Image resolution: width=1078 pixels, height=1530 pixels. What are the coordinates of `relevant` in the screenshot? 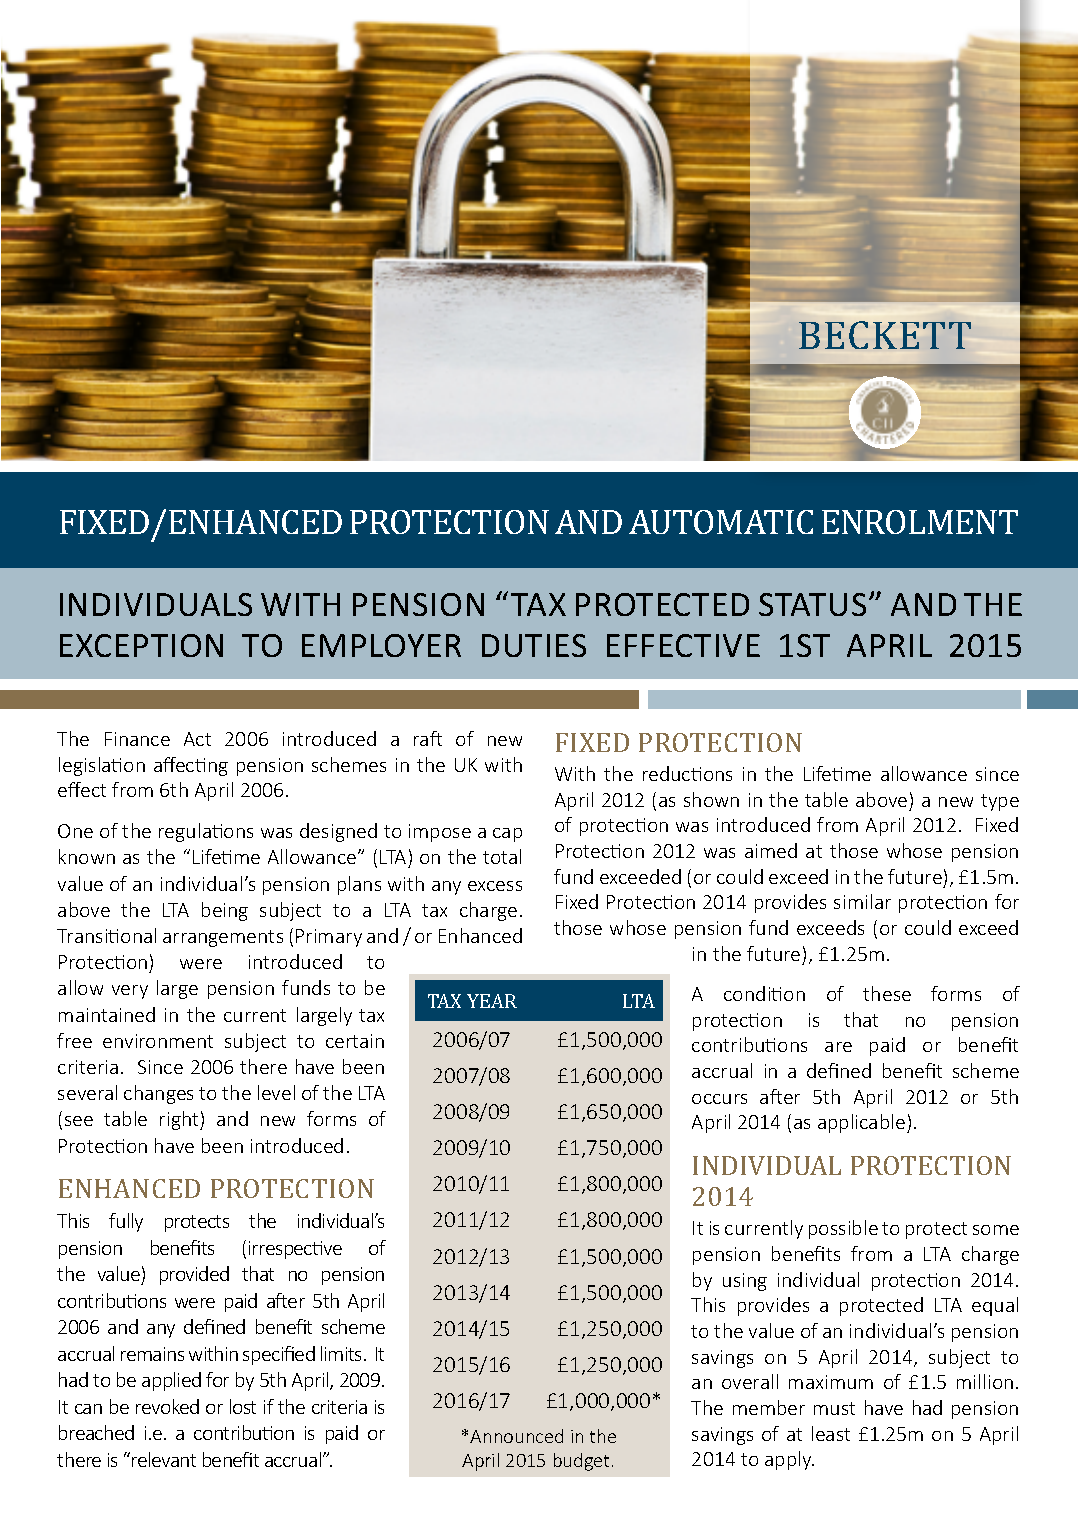 It's located at (164, 1459).
